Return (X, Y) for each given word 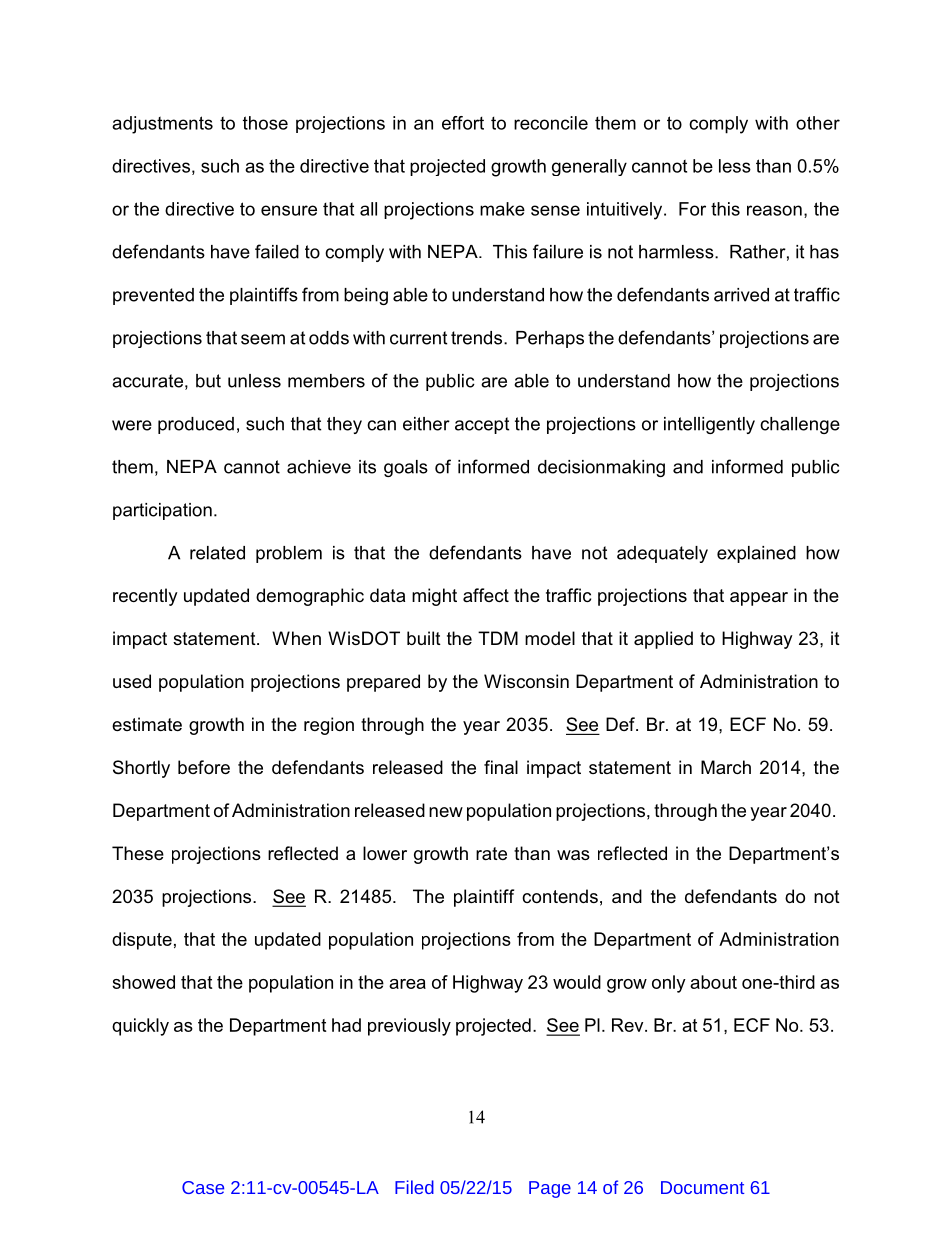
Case (203, 1187)
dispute (142, 941)
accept (482, 425)
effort (463, 123)
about (713, 982)
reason (774, 210)
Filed (414, 1187)
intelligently (709, 425)
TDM (498, 638)
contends (560, 896)
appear (759, 599)
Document (702, 1187)
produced (196, 425)
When (296, 638)
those (265, 123)
